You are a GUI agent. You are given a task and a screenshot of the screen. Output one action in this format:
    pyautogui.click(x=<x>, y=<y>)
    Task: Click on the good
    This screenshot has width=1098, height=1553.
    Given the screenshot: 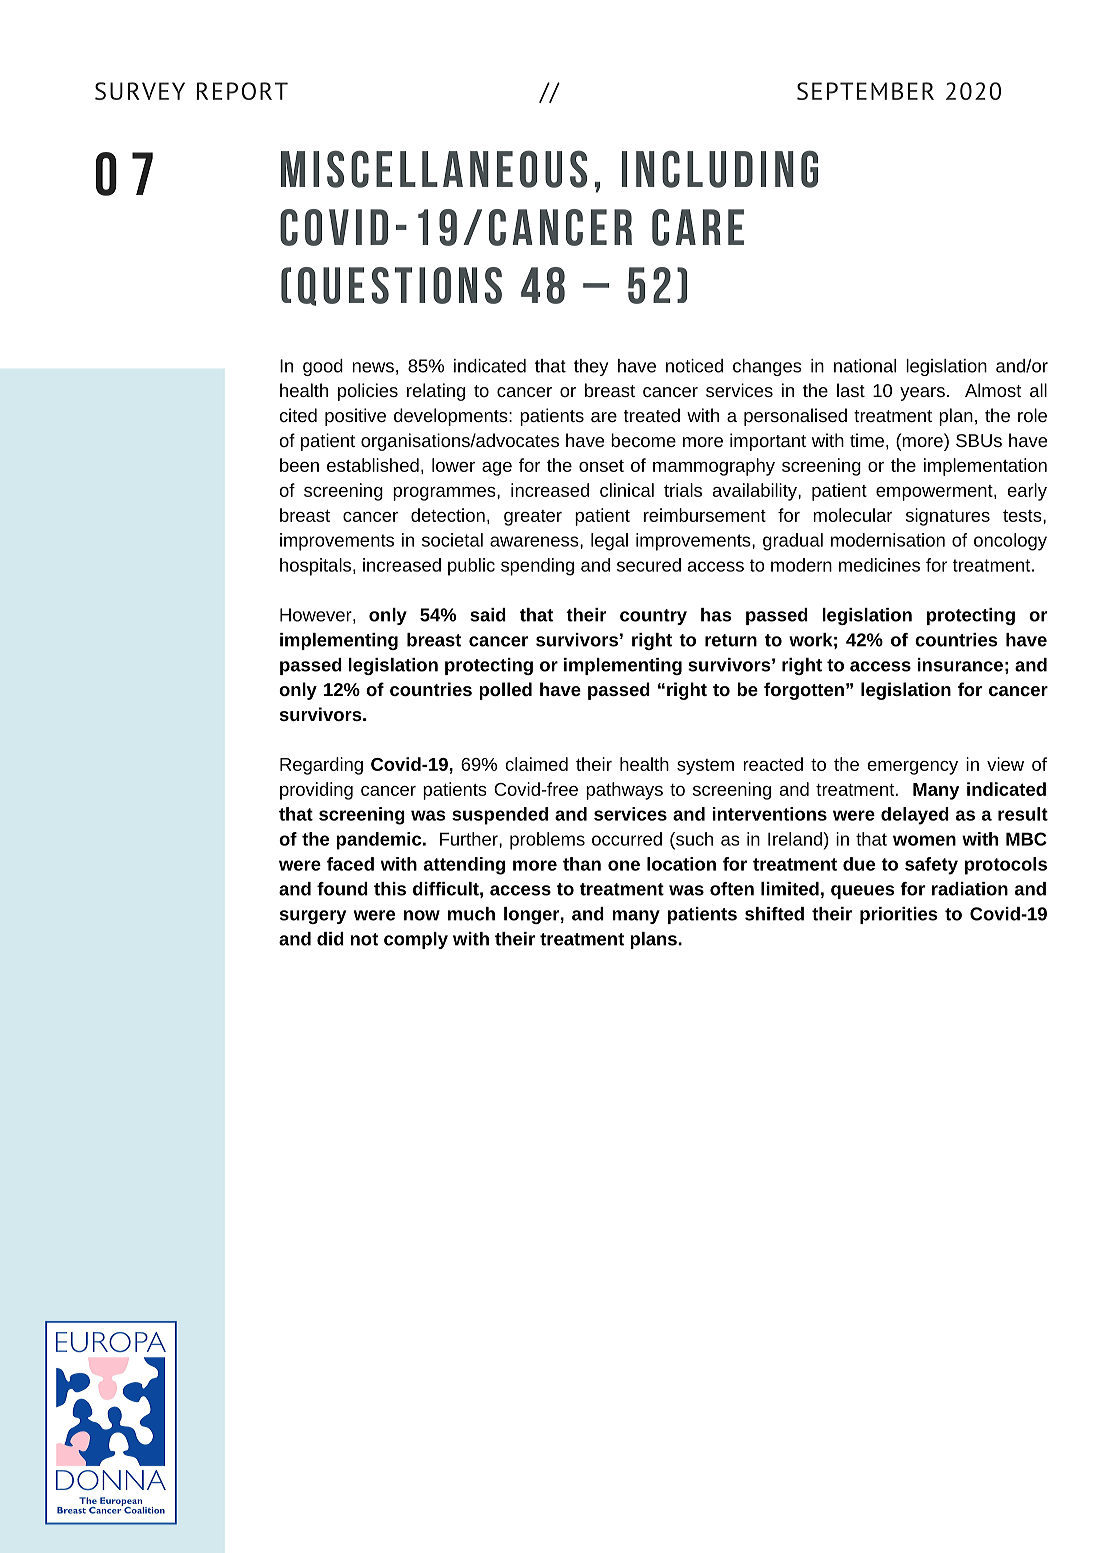 What is the action you would take?
    pyautogui.click(x=323, y=367)
